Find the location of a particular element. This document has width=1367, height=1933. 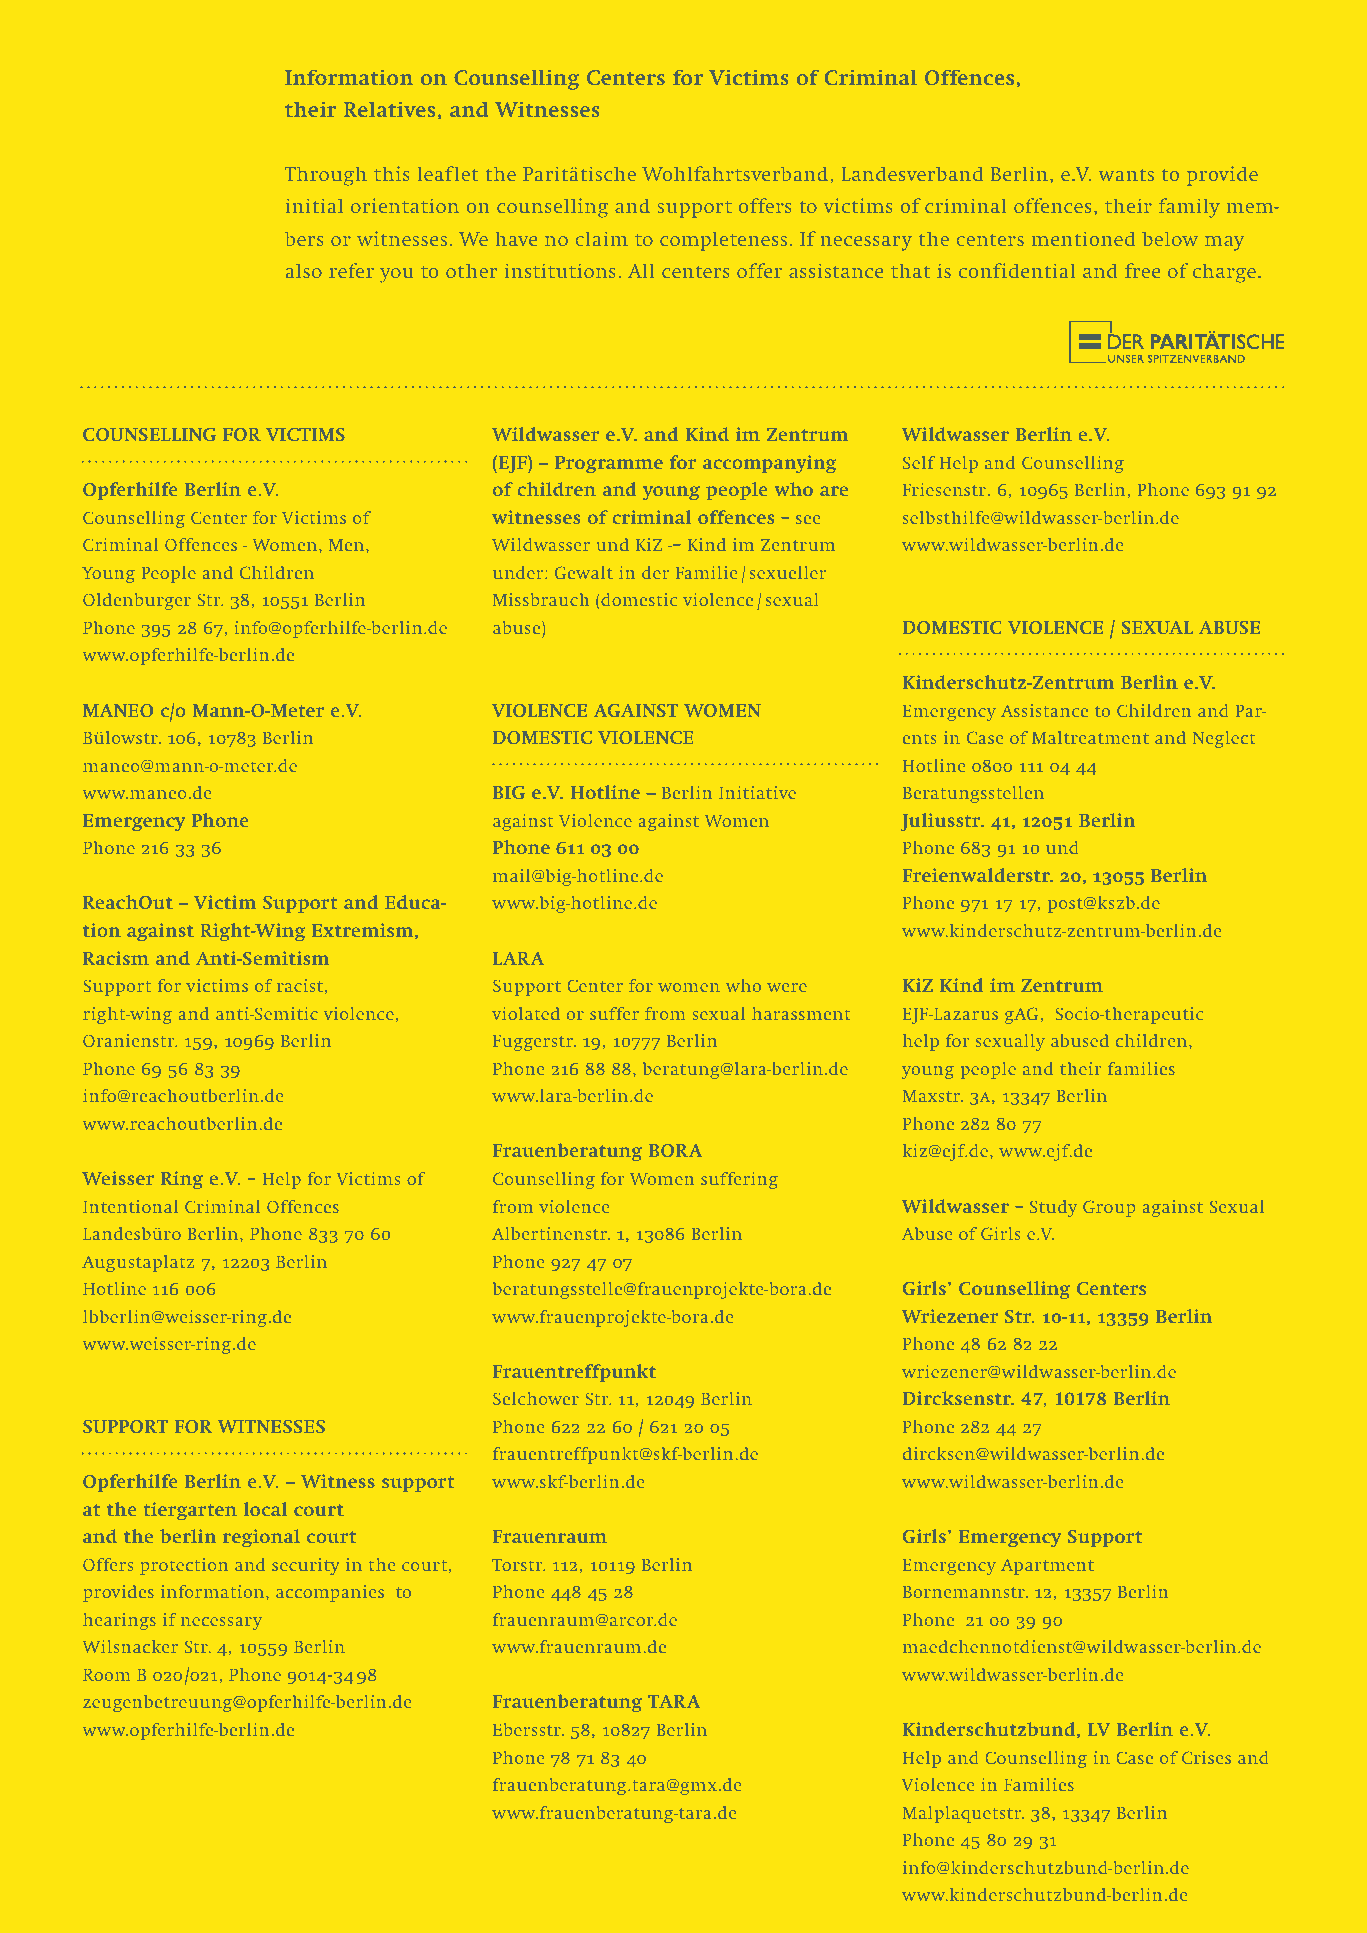

wants is located at coordinates (1126, 175).
